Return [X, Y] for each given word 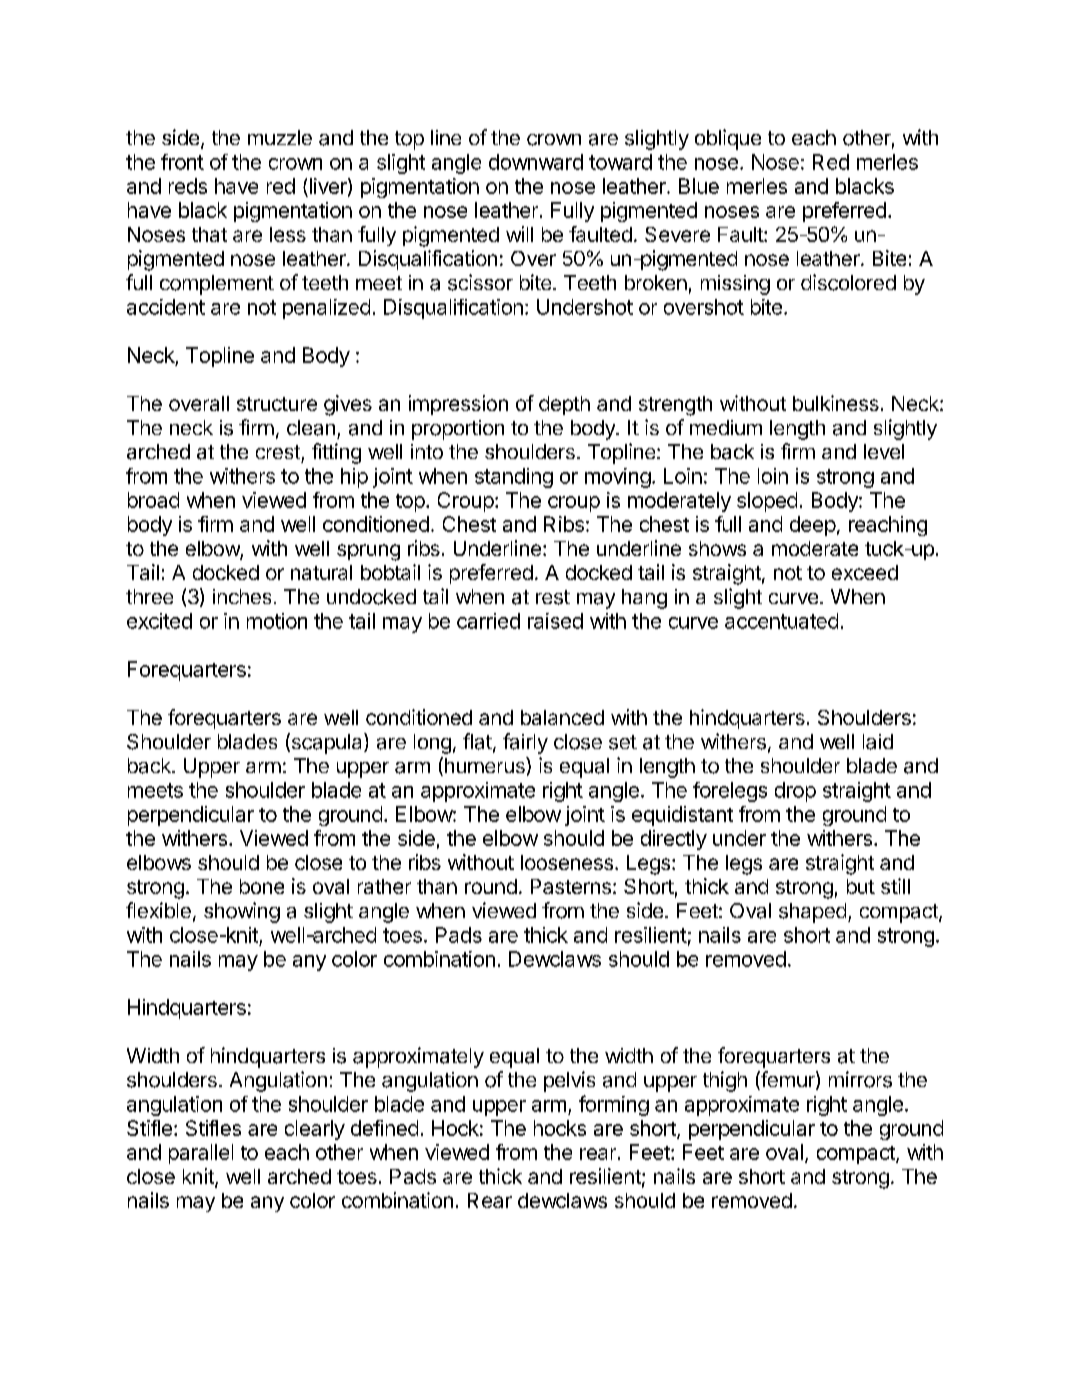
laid [878, 742]
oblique [728, 139]
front [182, 162]
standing [514, 478]
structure [277, 404]
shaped [812, 913]
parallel [201, 1154]
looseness [567, 862]
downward [536, 162]
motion [277, 621]
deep [813, 526]
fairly [525, 743]
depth [564, 405]
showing [242, 912]
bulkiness [836, 403]
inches [242, 596]
